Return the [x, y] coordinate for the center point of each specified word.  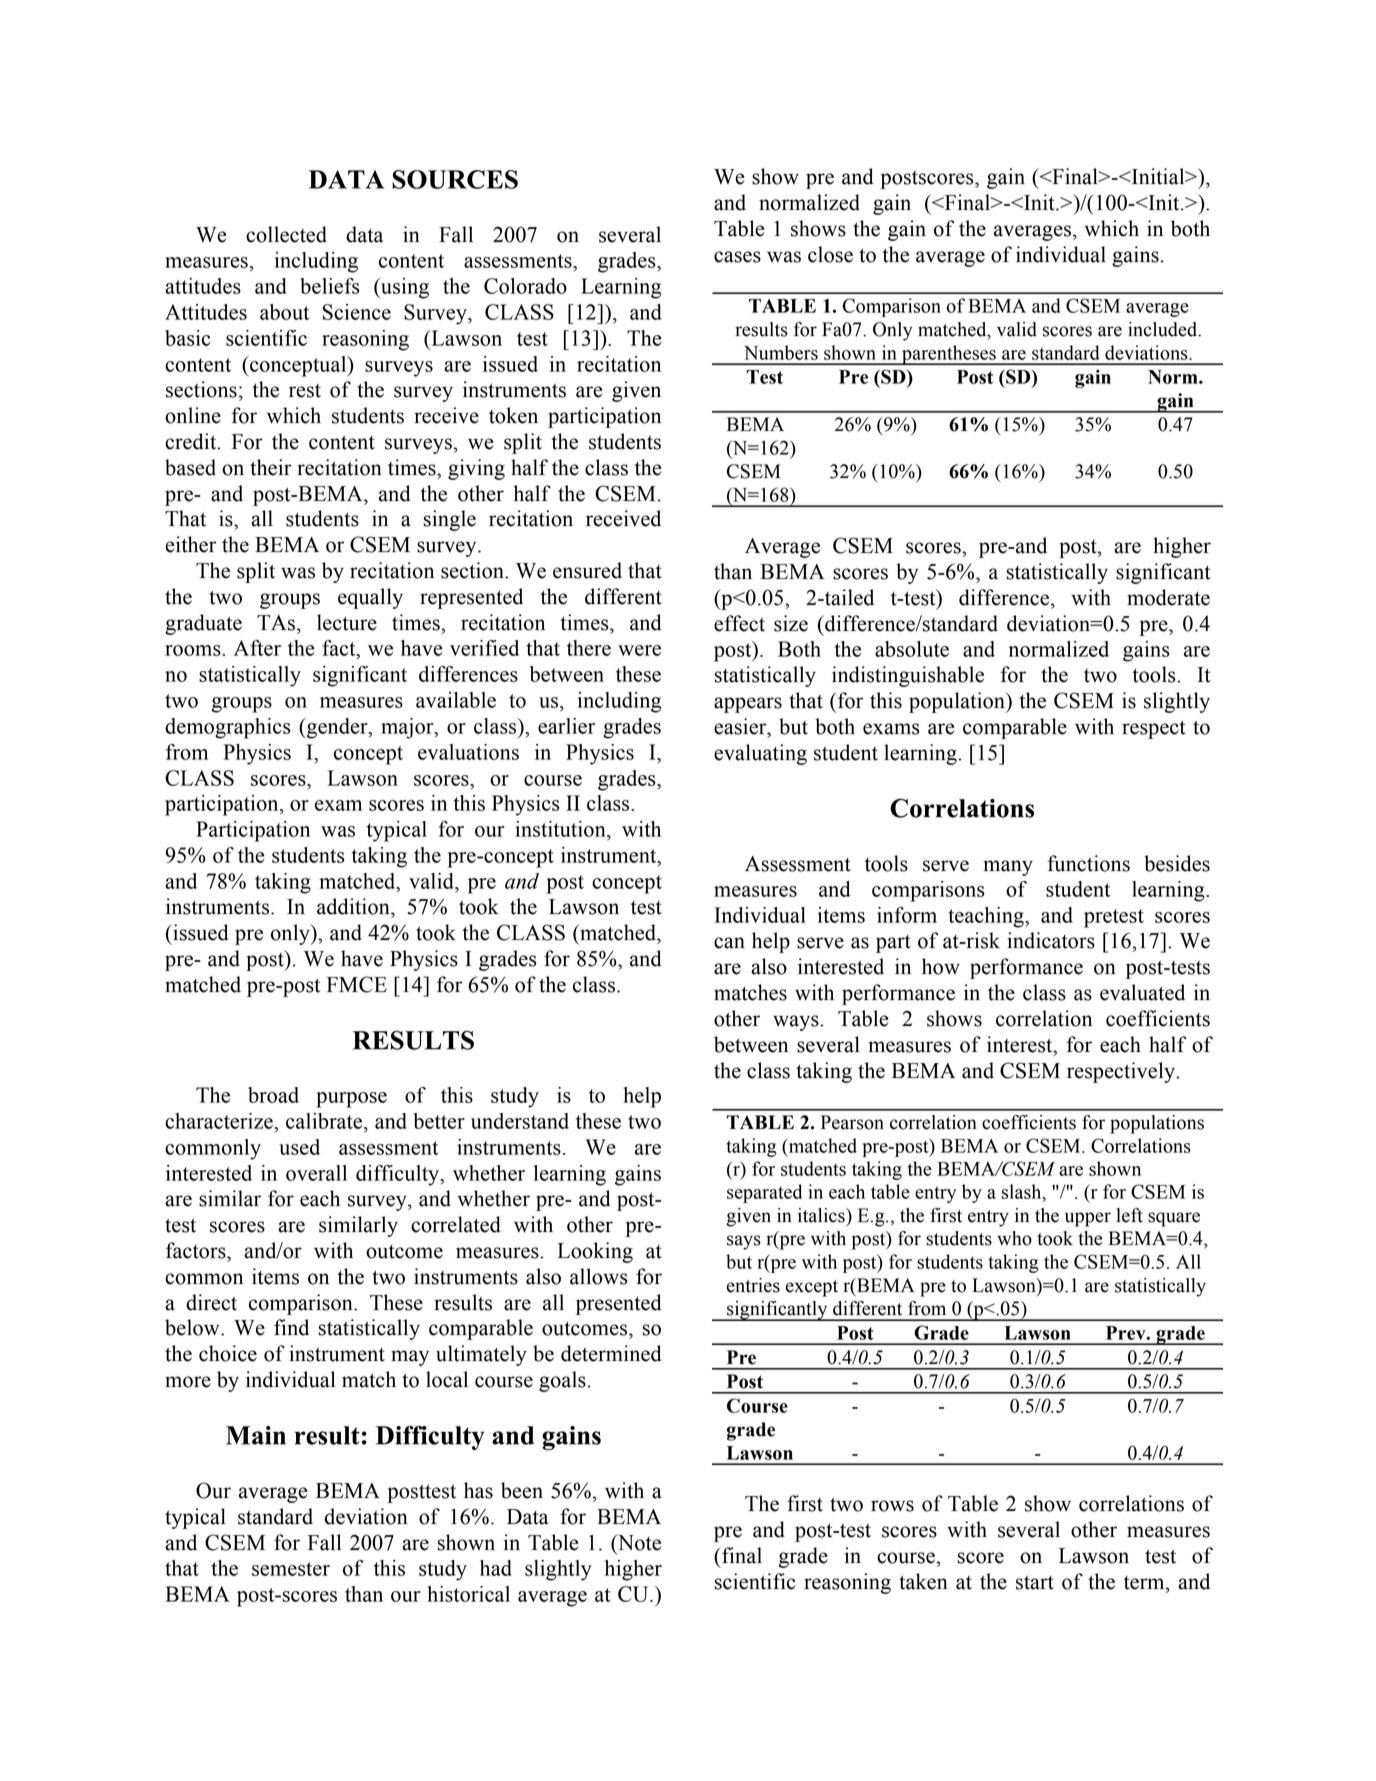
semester [291, 1569]
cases [737, 257]
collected [286, 234]
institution [561, 829]
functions [1088, 863]
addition [354, 906]
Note [638, 1543]
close [830, 254]
